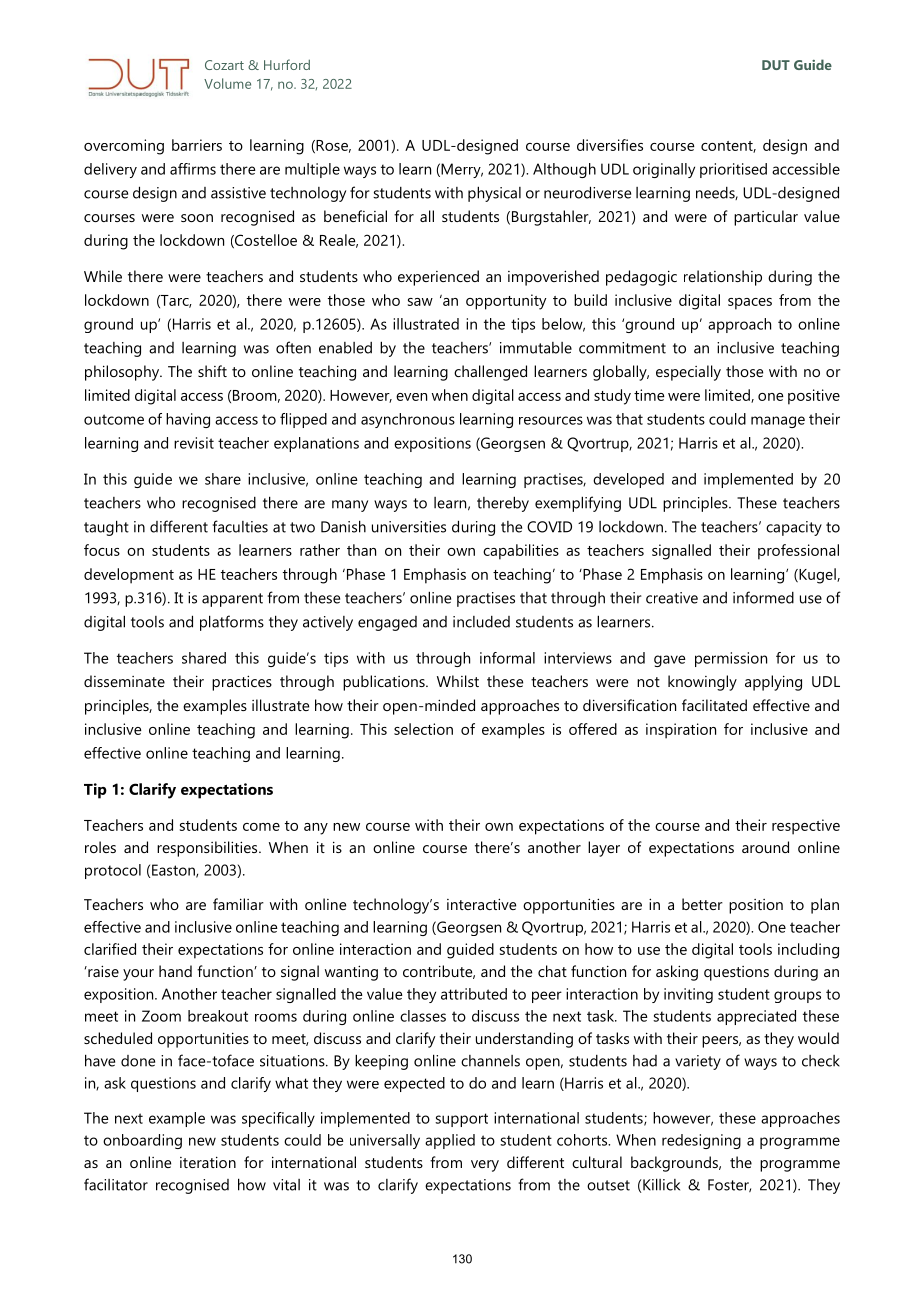 Image resolution: width=924 pixels, height=1308 pixels. What do you see at coordinates (702, 904) in the screenshot?
I see `better` at bounding box center [702, 904].
